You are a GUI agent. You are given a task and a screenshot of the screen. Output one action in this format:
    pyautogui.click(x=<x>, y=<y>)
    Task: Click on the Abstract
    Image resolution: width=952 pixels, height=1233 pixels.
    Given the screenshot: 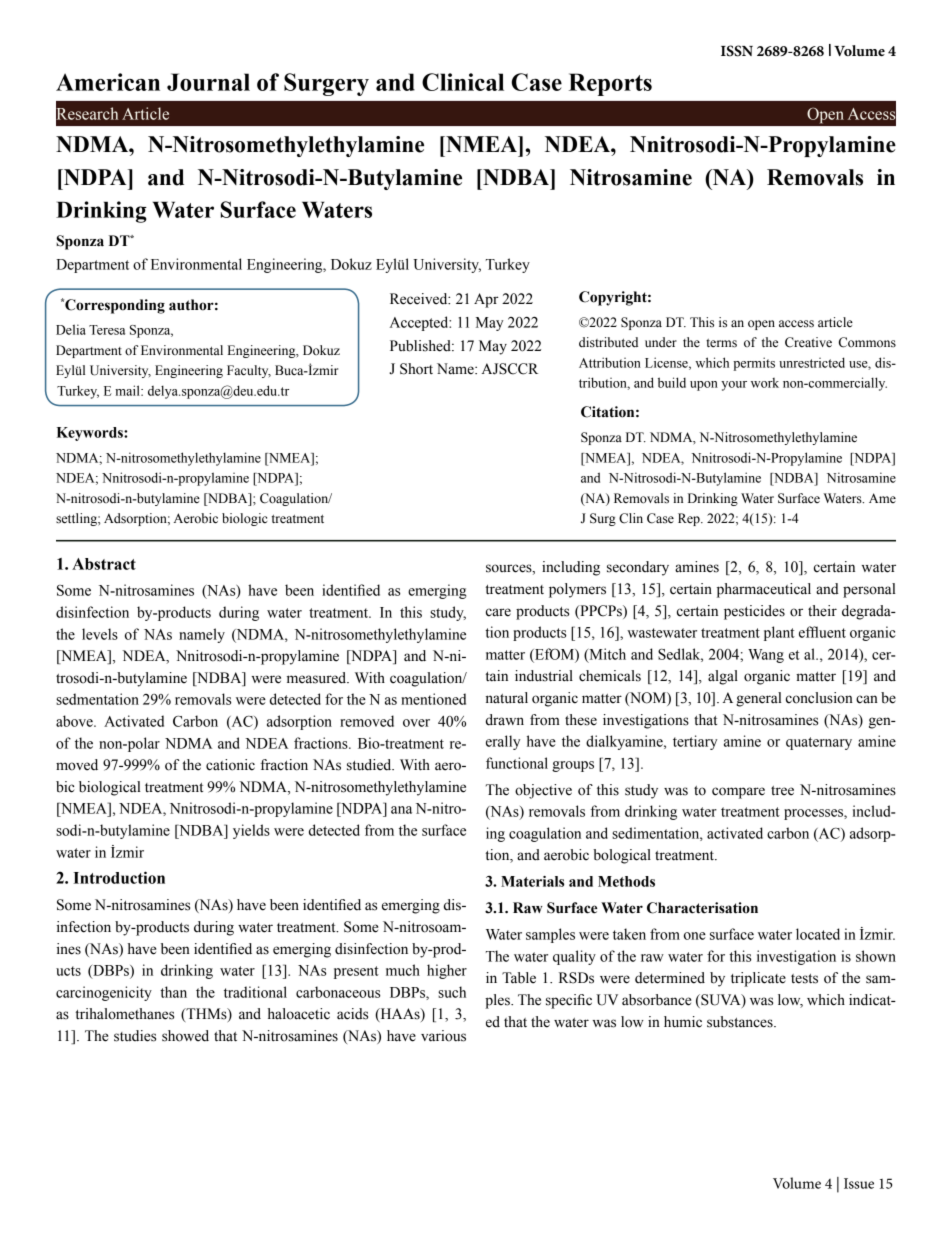 What is the action you would take?
    pyautogui.click(x=104, y=564)
